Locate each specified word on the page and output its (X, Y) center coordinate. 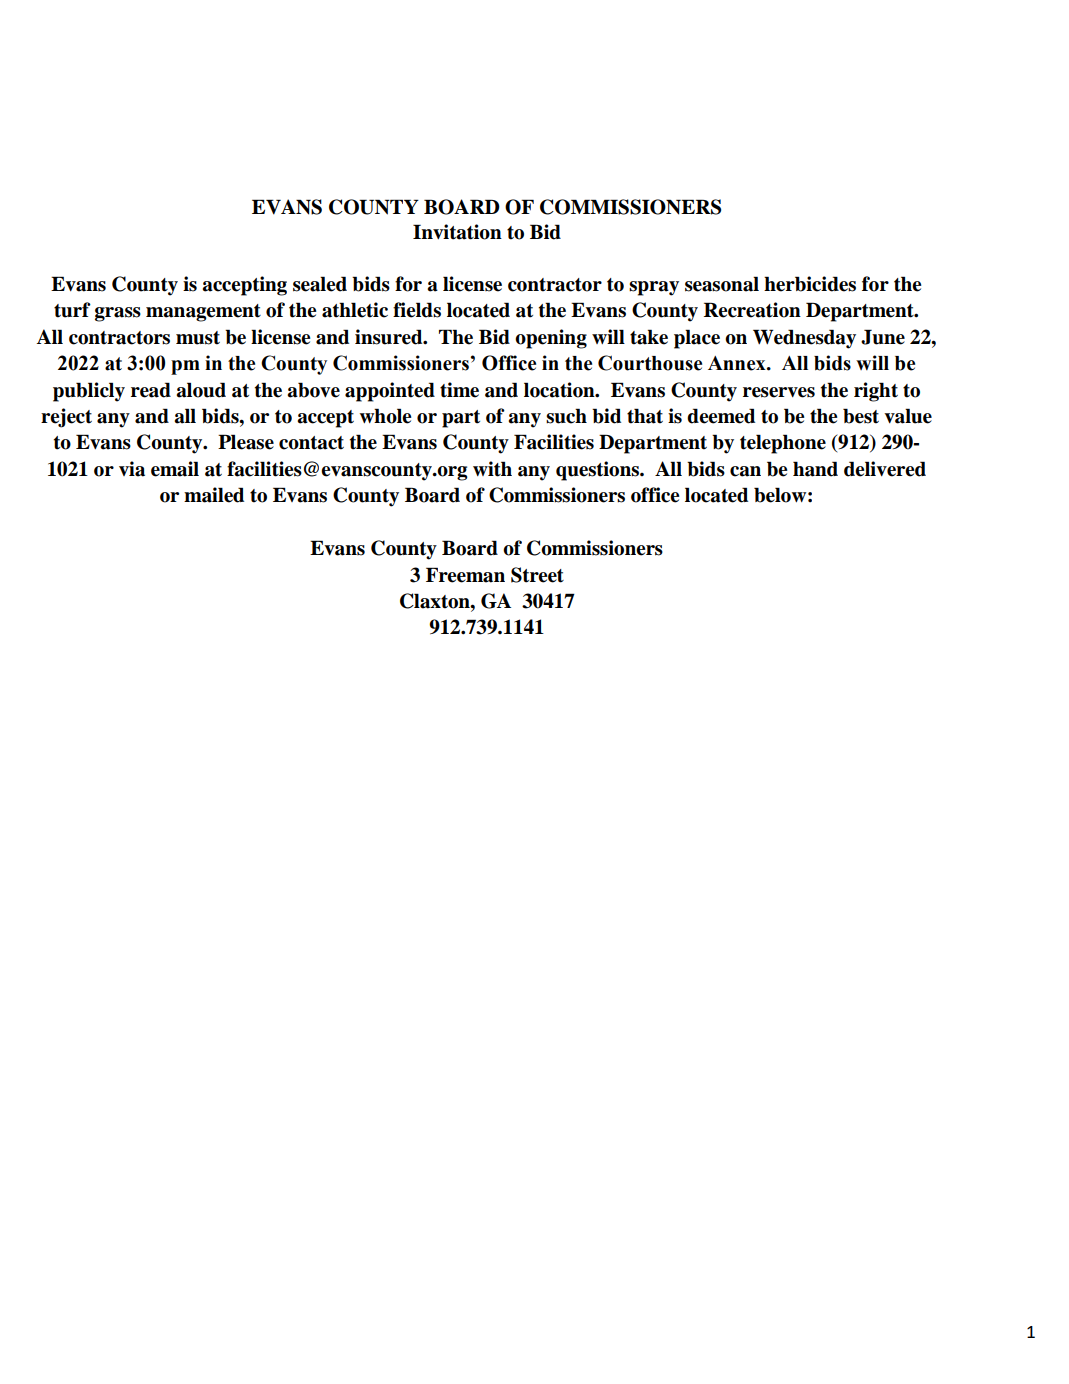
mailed (214, 495)
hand (815, 469)
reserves (779, 392)
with (492, 469)
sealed (320, 284)
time (459, 390)
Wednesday (804, 339)
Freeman (465, 575)
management (203, 313)
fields (417, 310)
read (151, 390)
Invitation (457, 232)
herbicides (810, 284)
